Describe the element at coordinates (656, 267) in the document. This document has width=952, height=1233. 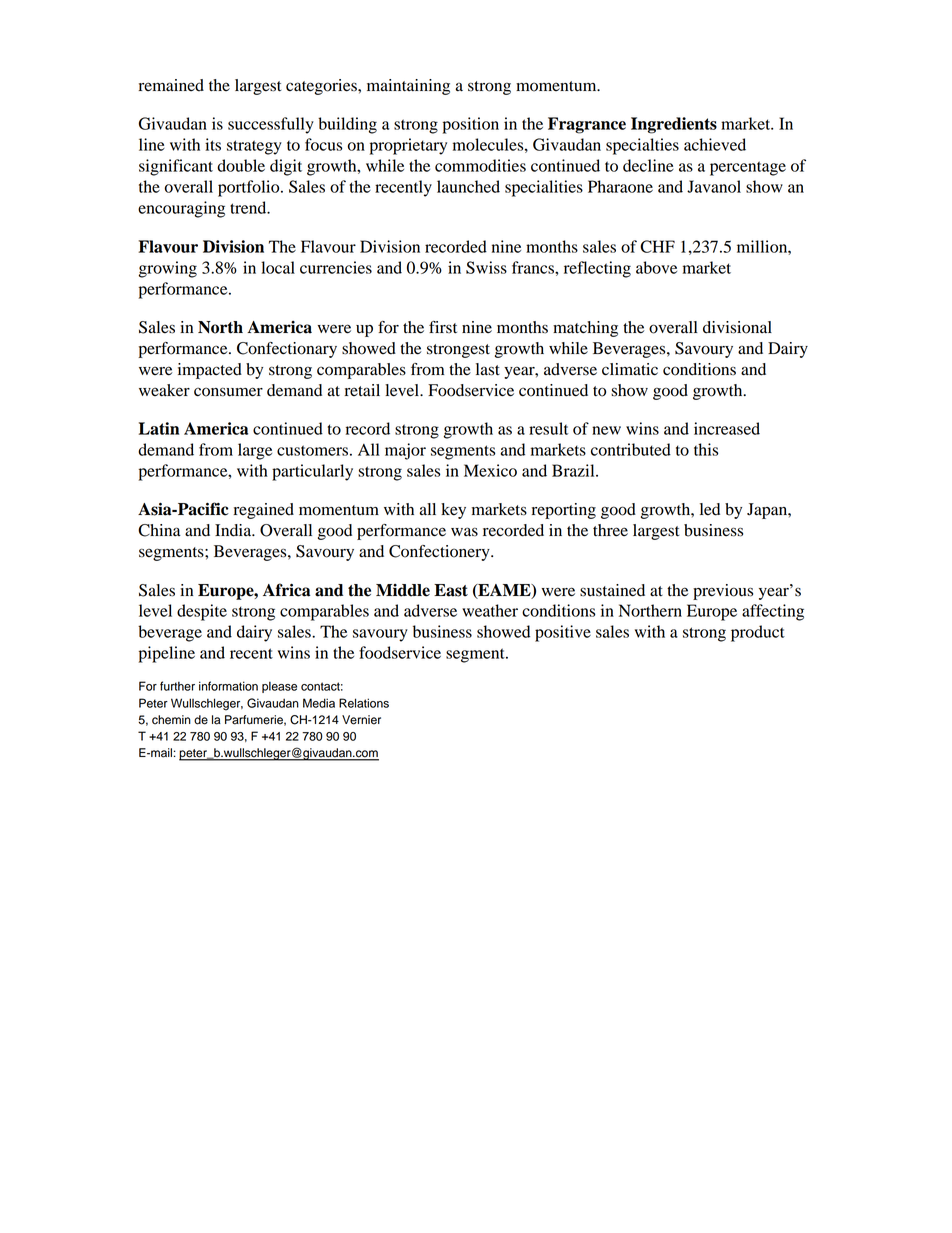
I see `above` at that location.
